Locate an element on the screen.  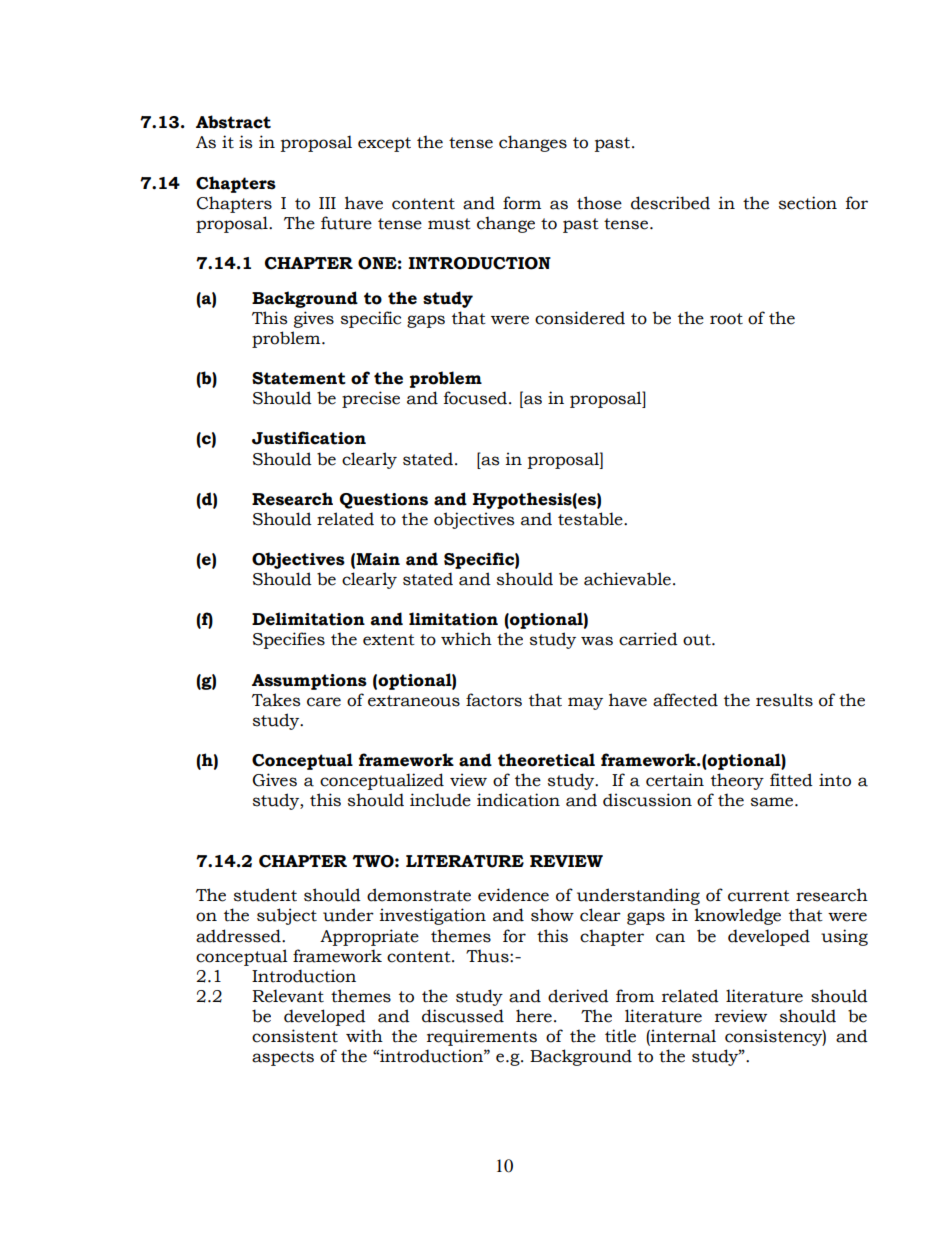
III is located at coordinates (327, 203).
